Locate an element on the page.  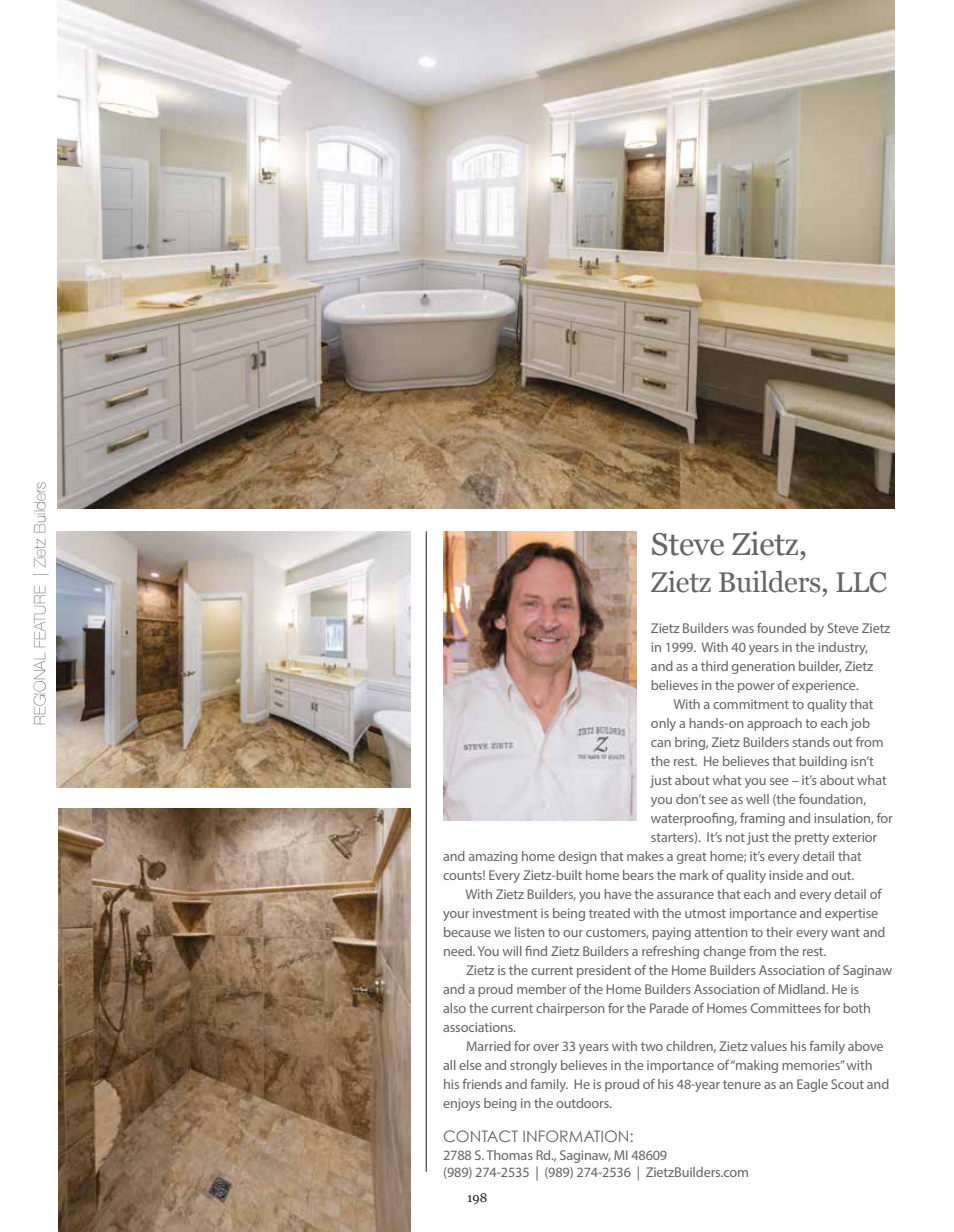
amazing is located at coordinates (493, 857).
